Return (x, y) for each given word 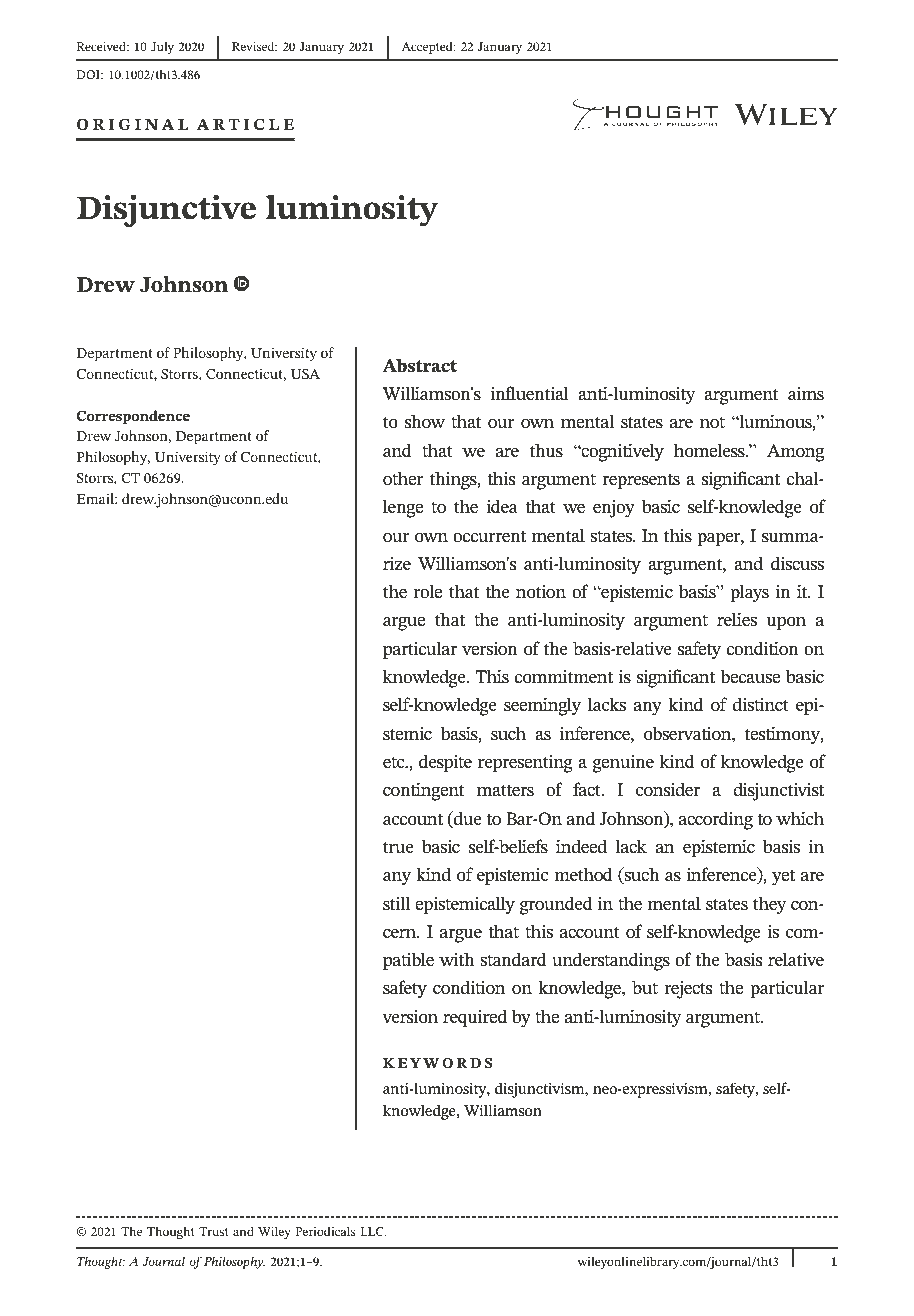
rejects (688, 990)
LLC (373, 1231)
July (162, 48)
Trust (214, 1231)
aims (806, 393)
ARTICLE (245, 124)
